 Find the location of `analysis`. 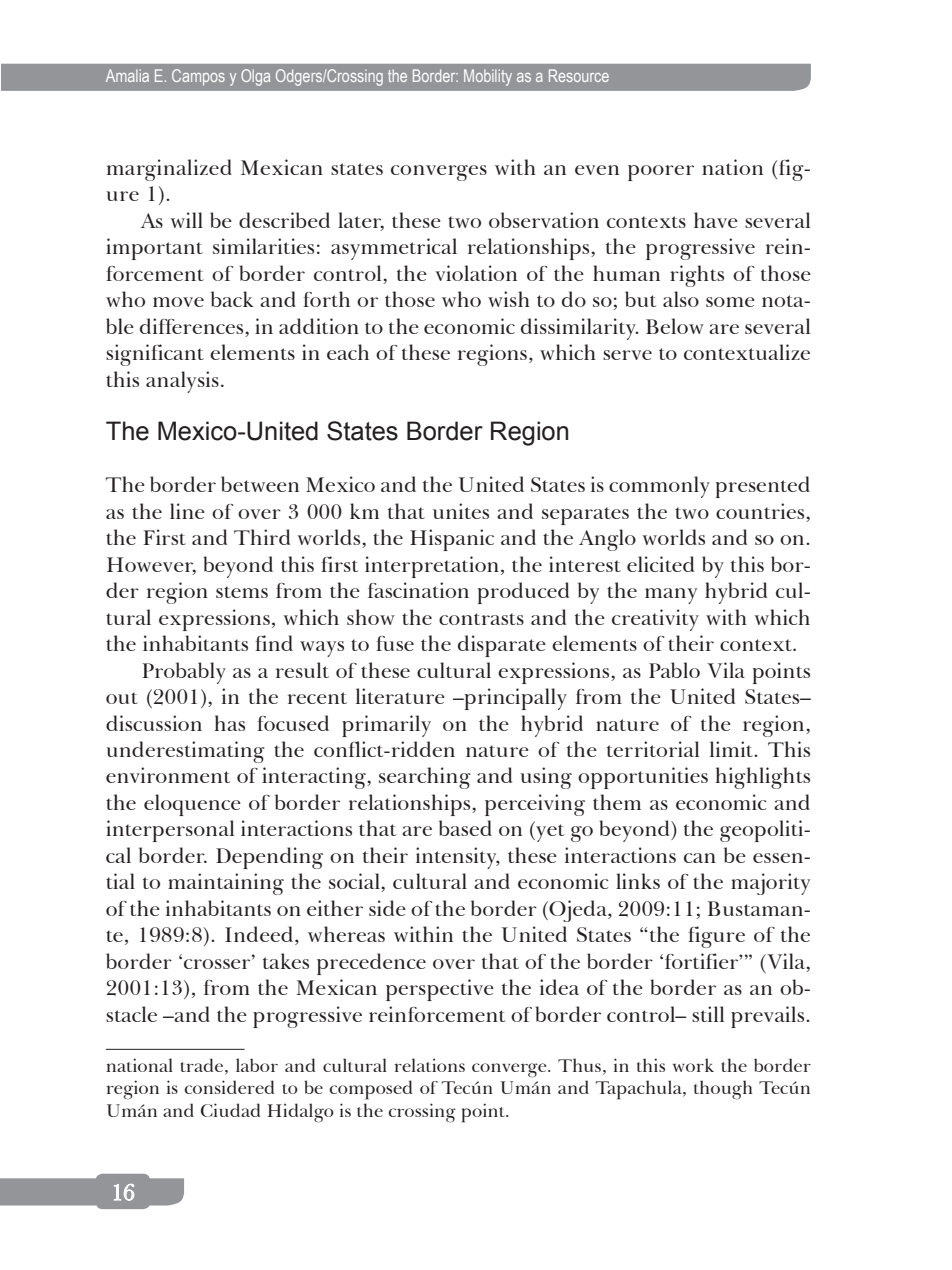

analysis is located at coordinates (182, 382).
